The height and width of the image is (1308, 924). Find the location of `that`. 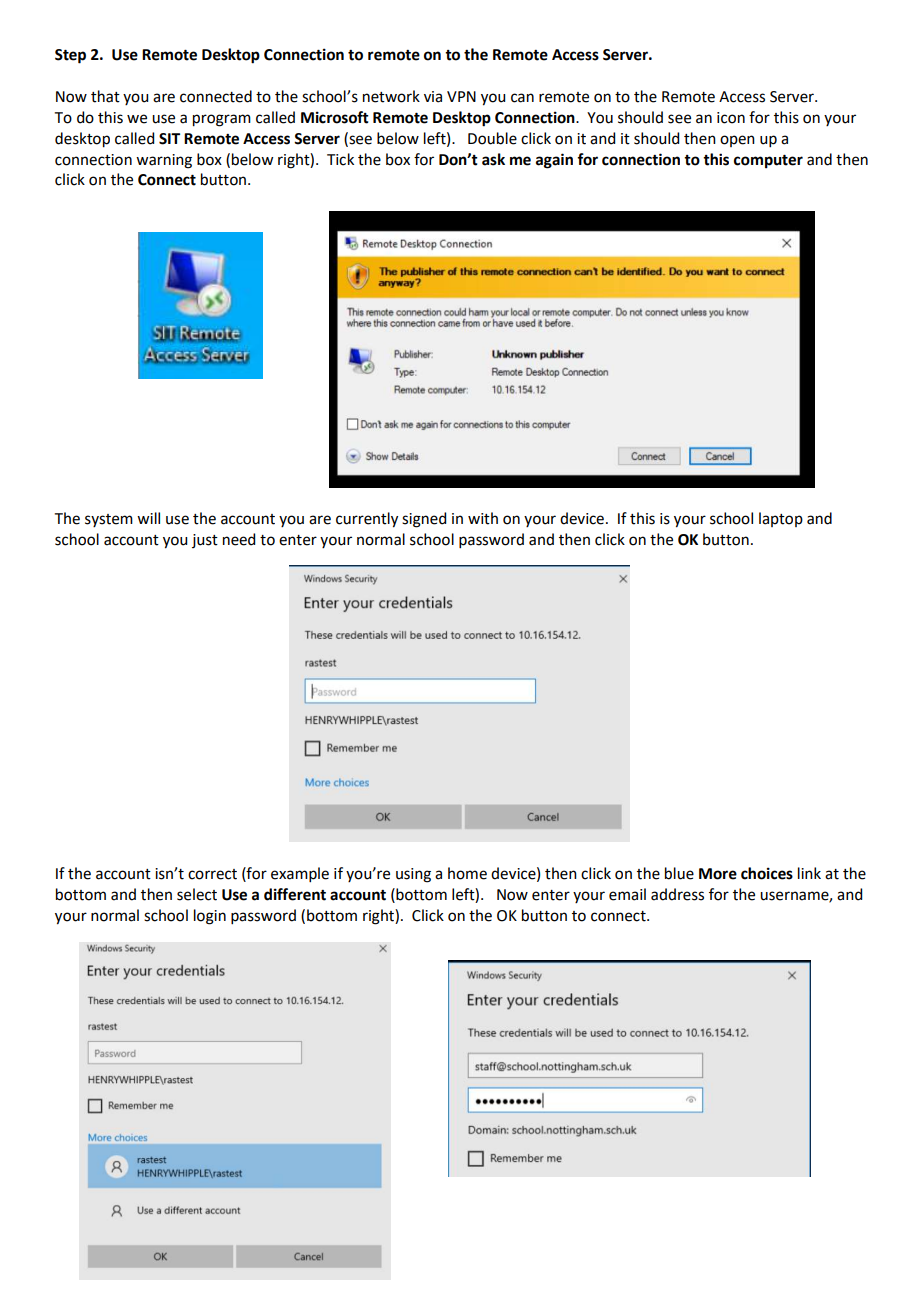

that is located at coordinates (105, 96).
